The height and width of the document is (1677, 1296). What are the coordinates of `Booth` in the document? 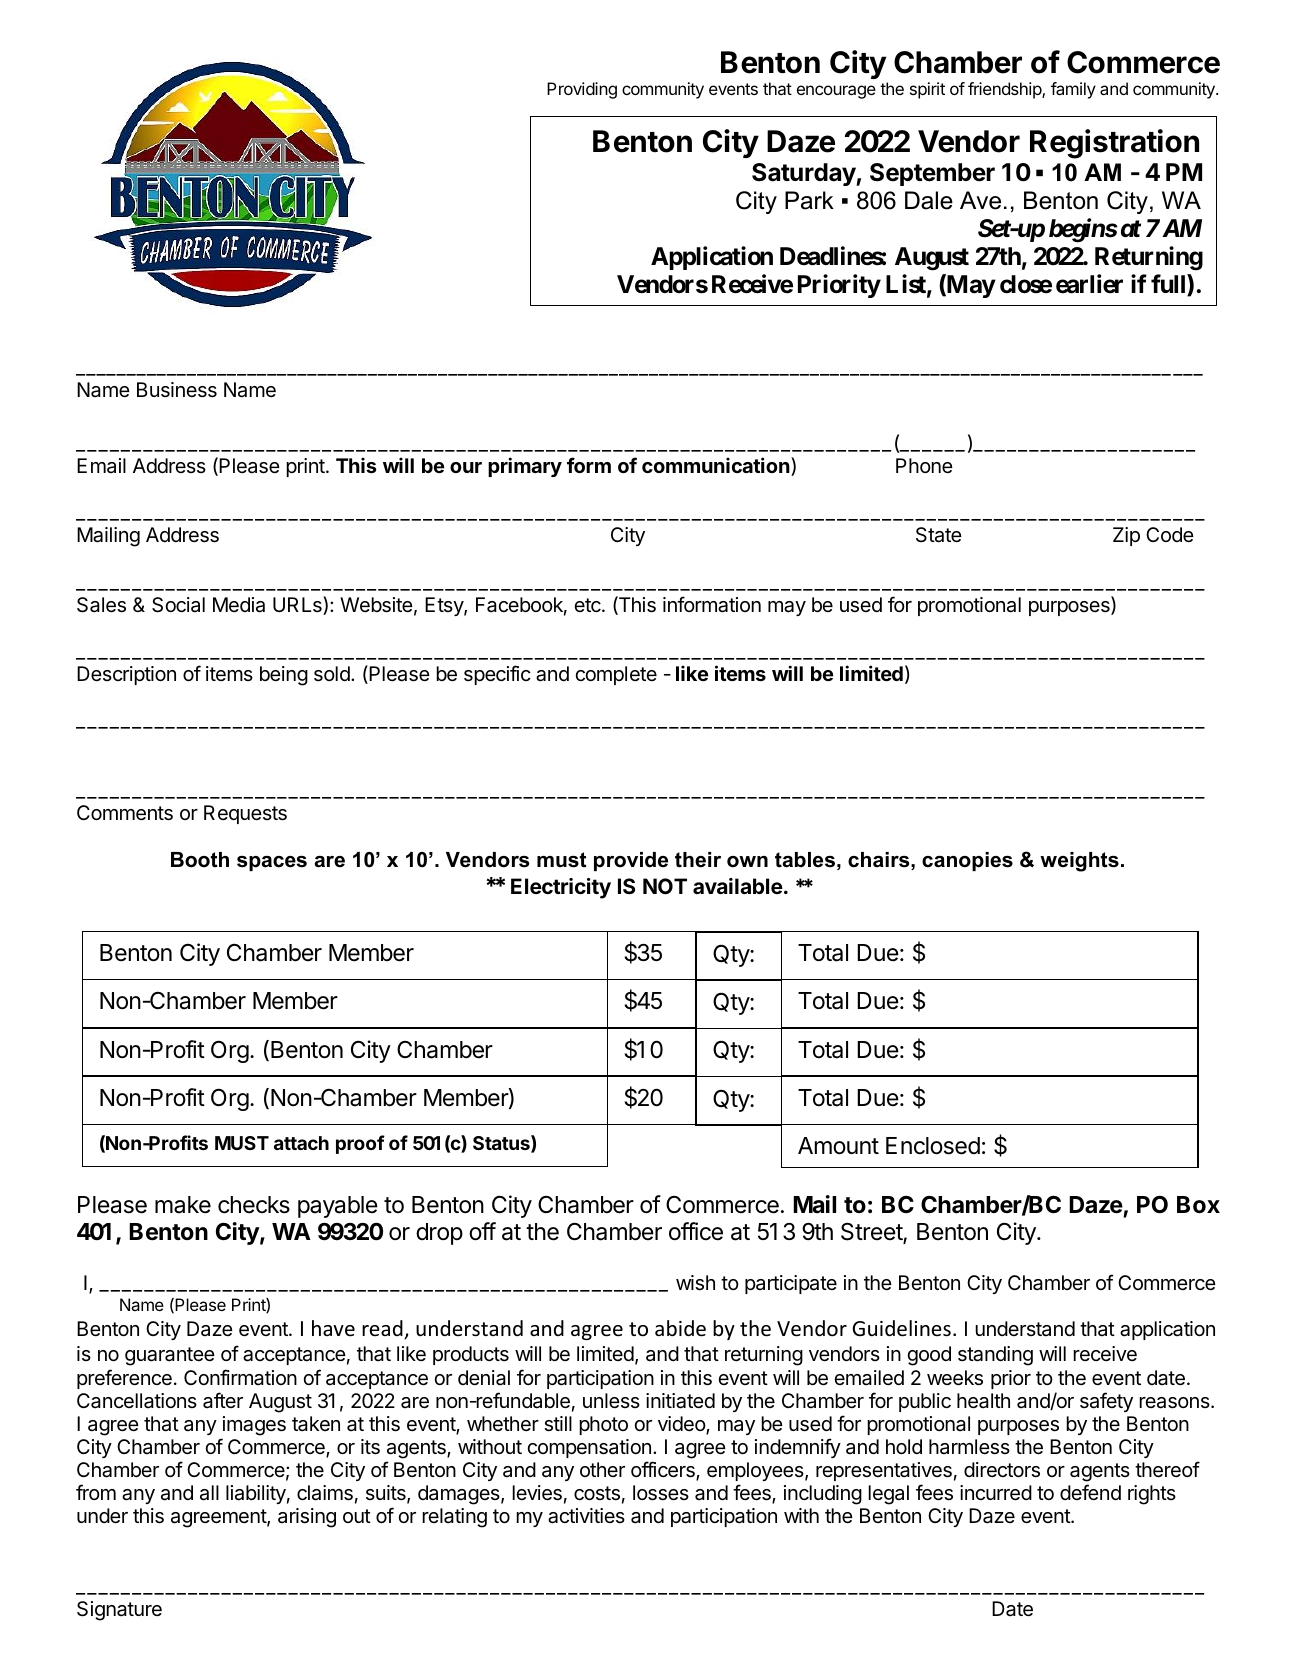 It's located at (200, 860).
